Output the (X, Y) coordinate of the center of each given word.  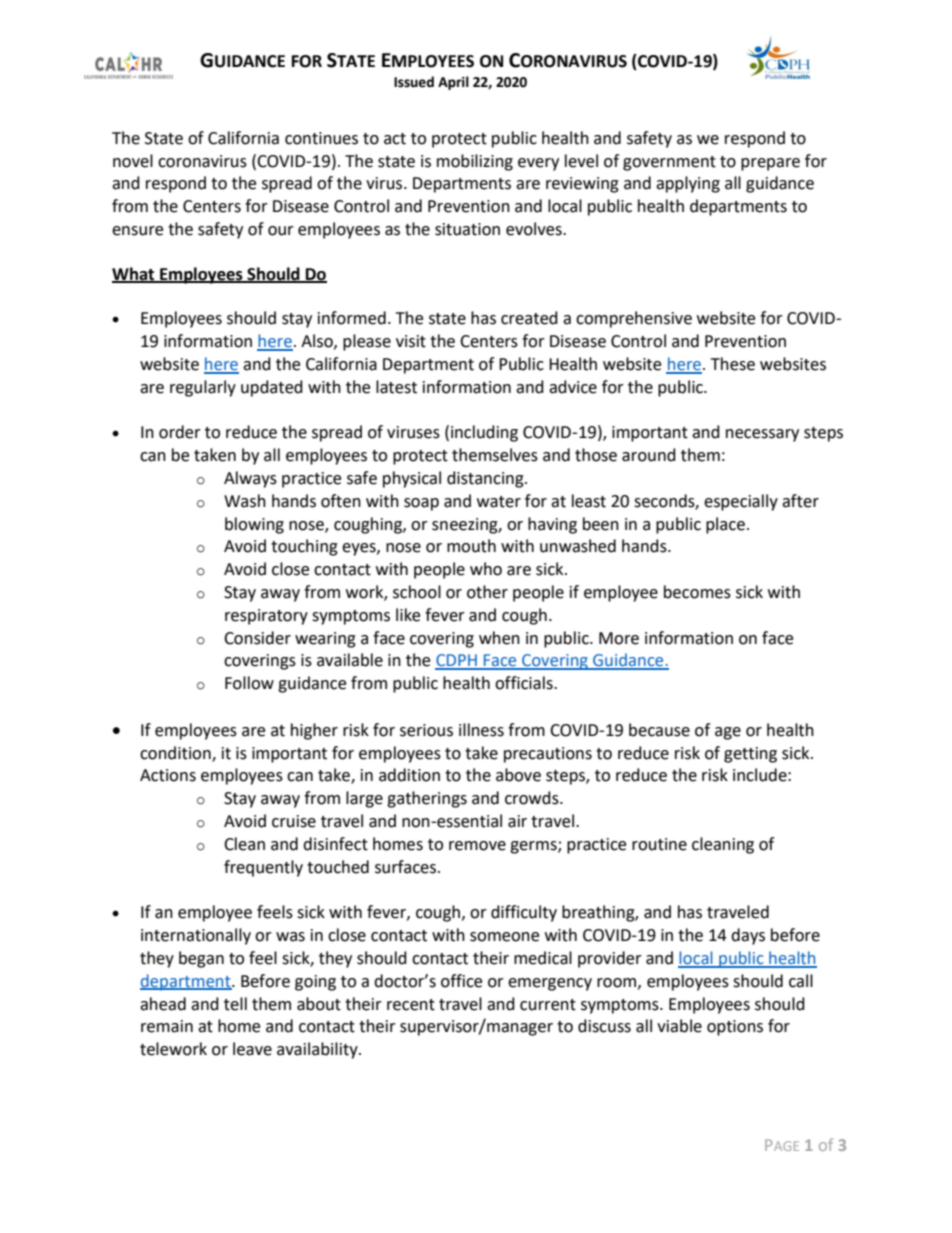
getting (750, 755)
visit (411, 341)
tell (235, 1004)
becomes (697, 592)
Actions (168, 775)
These (733, 364)
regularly (203, 388)
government (669, 163)
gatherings (427, 799)
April (453, 83)
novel (133, 161)
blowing (254, 525)
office (461, 981)
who (486, 569)
